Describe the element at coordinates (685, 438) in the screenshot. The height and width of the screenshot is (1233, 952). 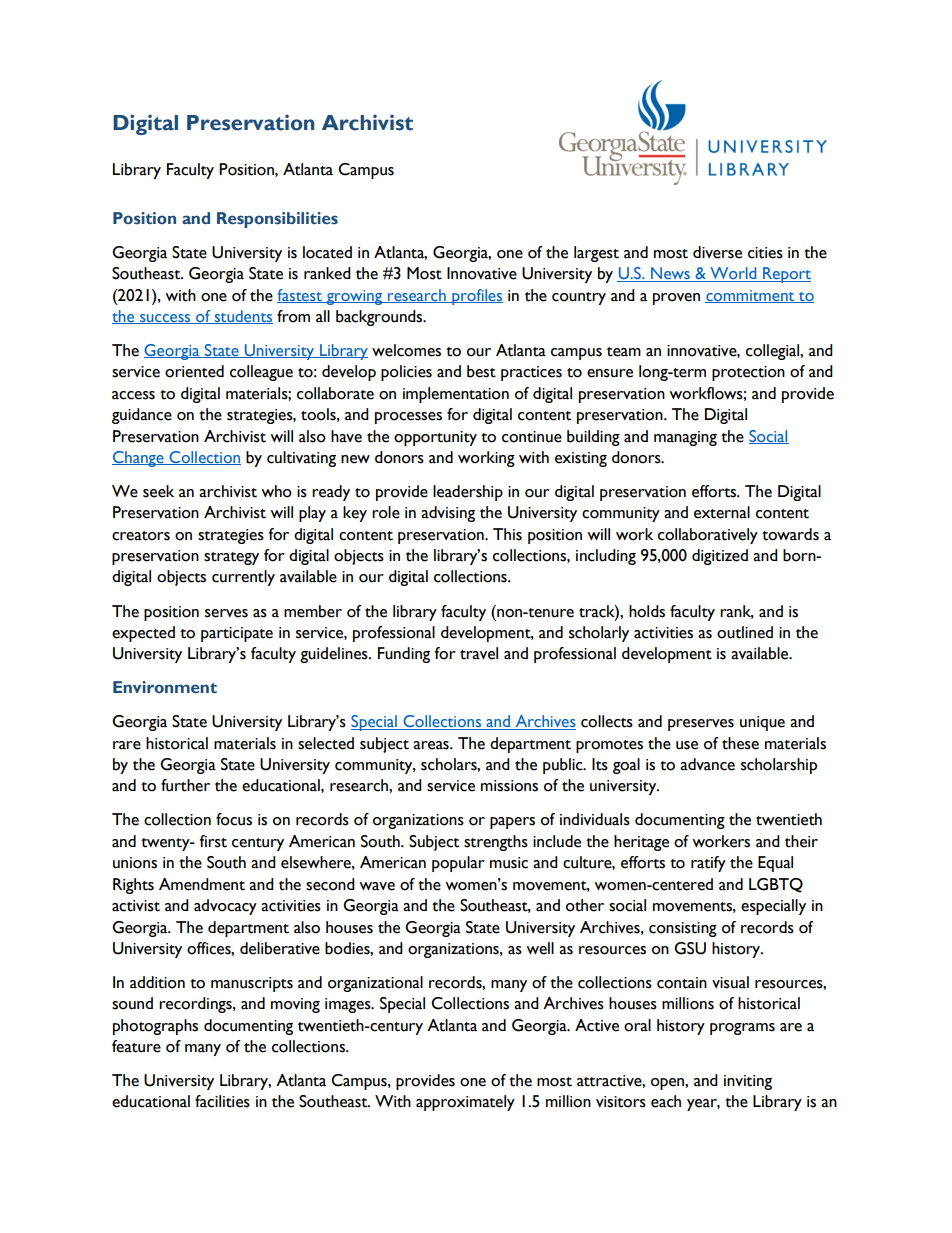
I see `managing` at that location.
